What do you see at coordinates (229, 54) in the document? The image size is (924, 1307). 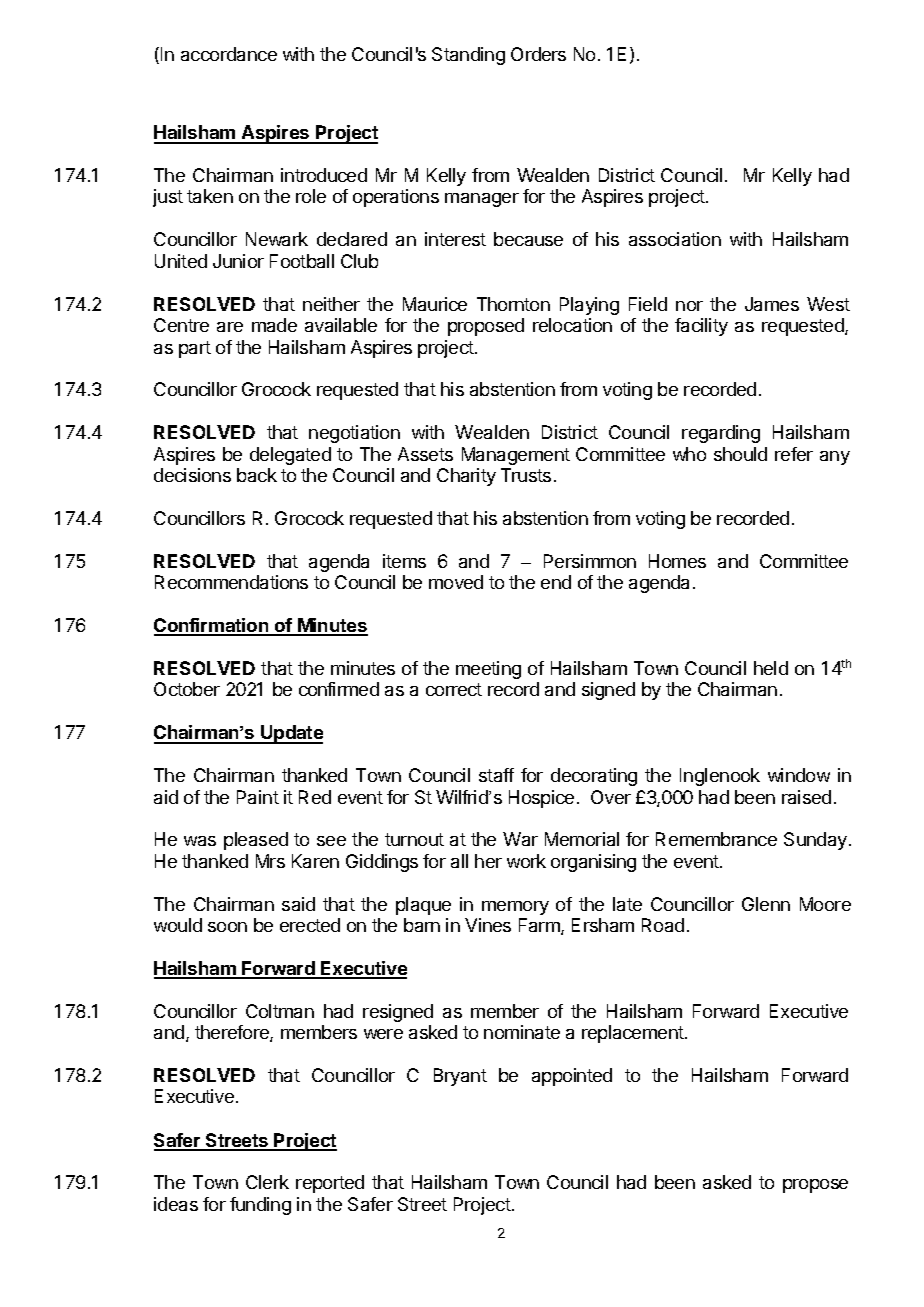 I see `accordance` at bounding box center [229, 54].
